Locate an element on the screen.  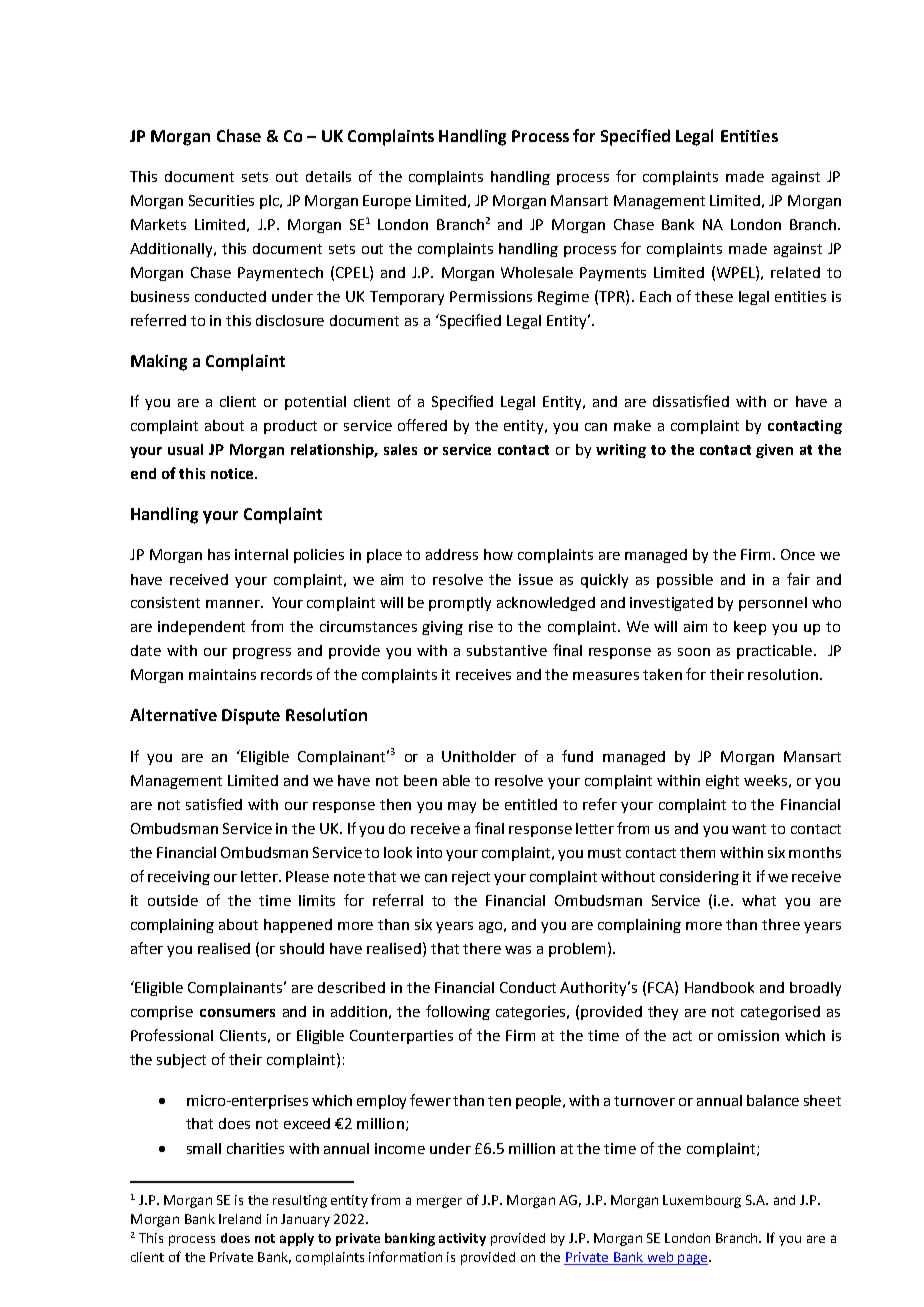
Handbook is located at coordinates (719, 987).
